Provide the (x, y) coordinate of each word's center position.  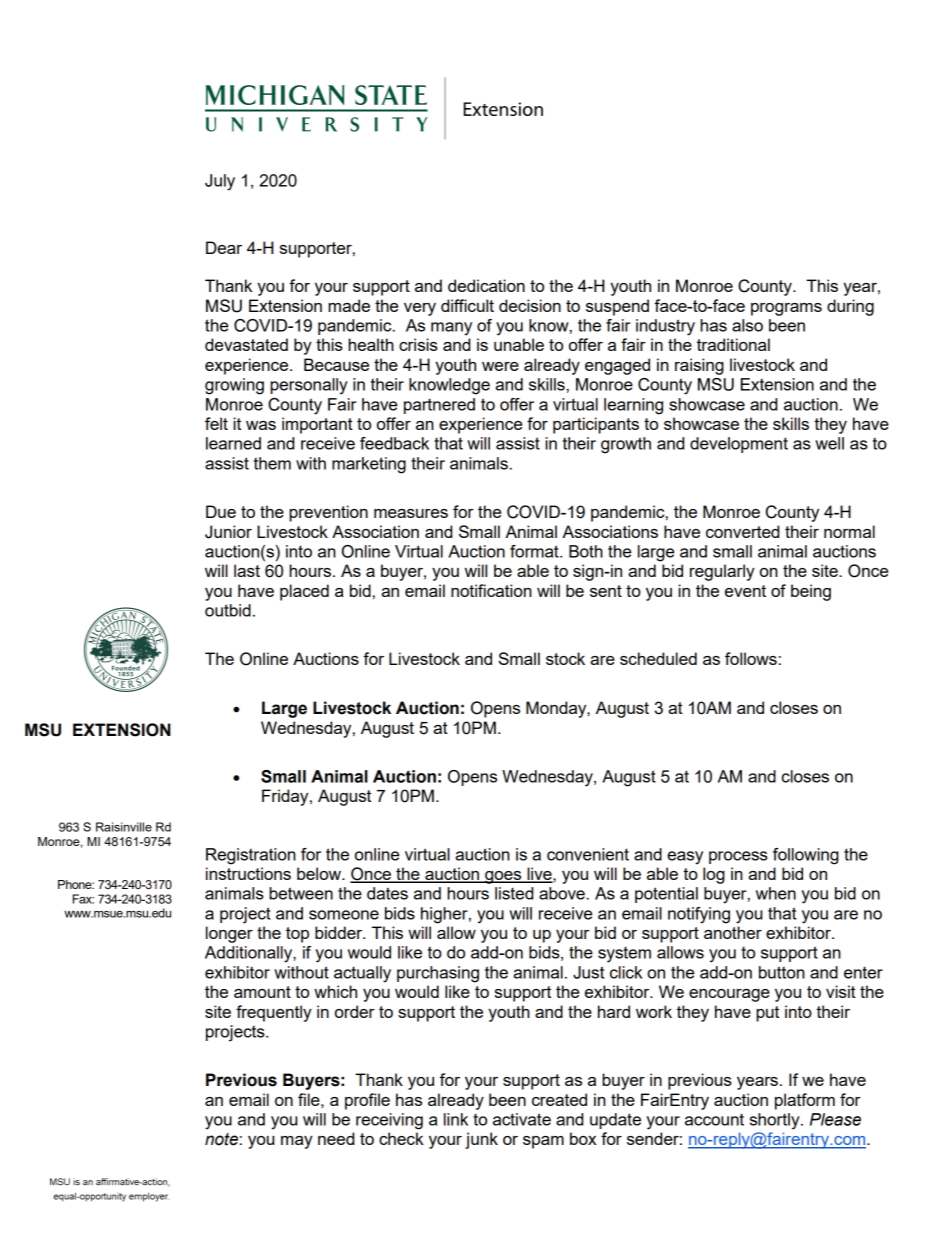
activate (522, 1119)
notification (491, 590)
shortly (776, 1121)
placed (304, 592)
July (220, 182)
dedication (486, 285)
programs (786, 309)
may (297, 1142)
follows (751, 658)
